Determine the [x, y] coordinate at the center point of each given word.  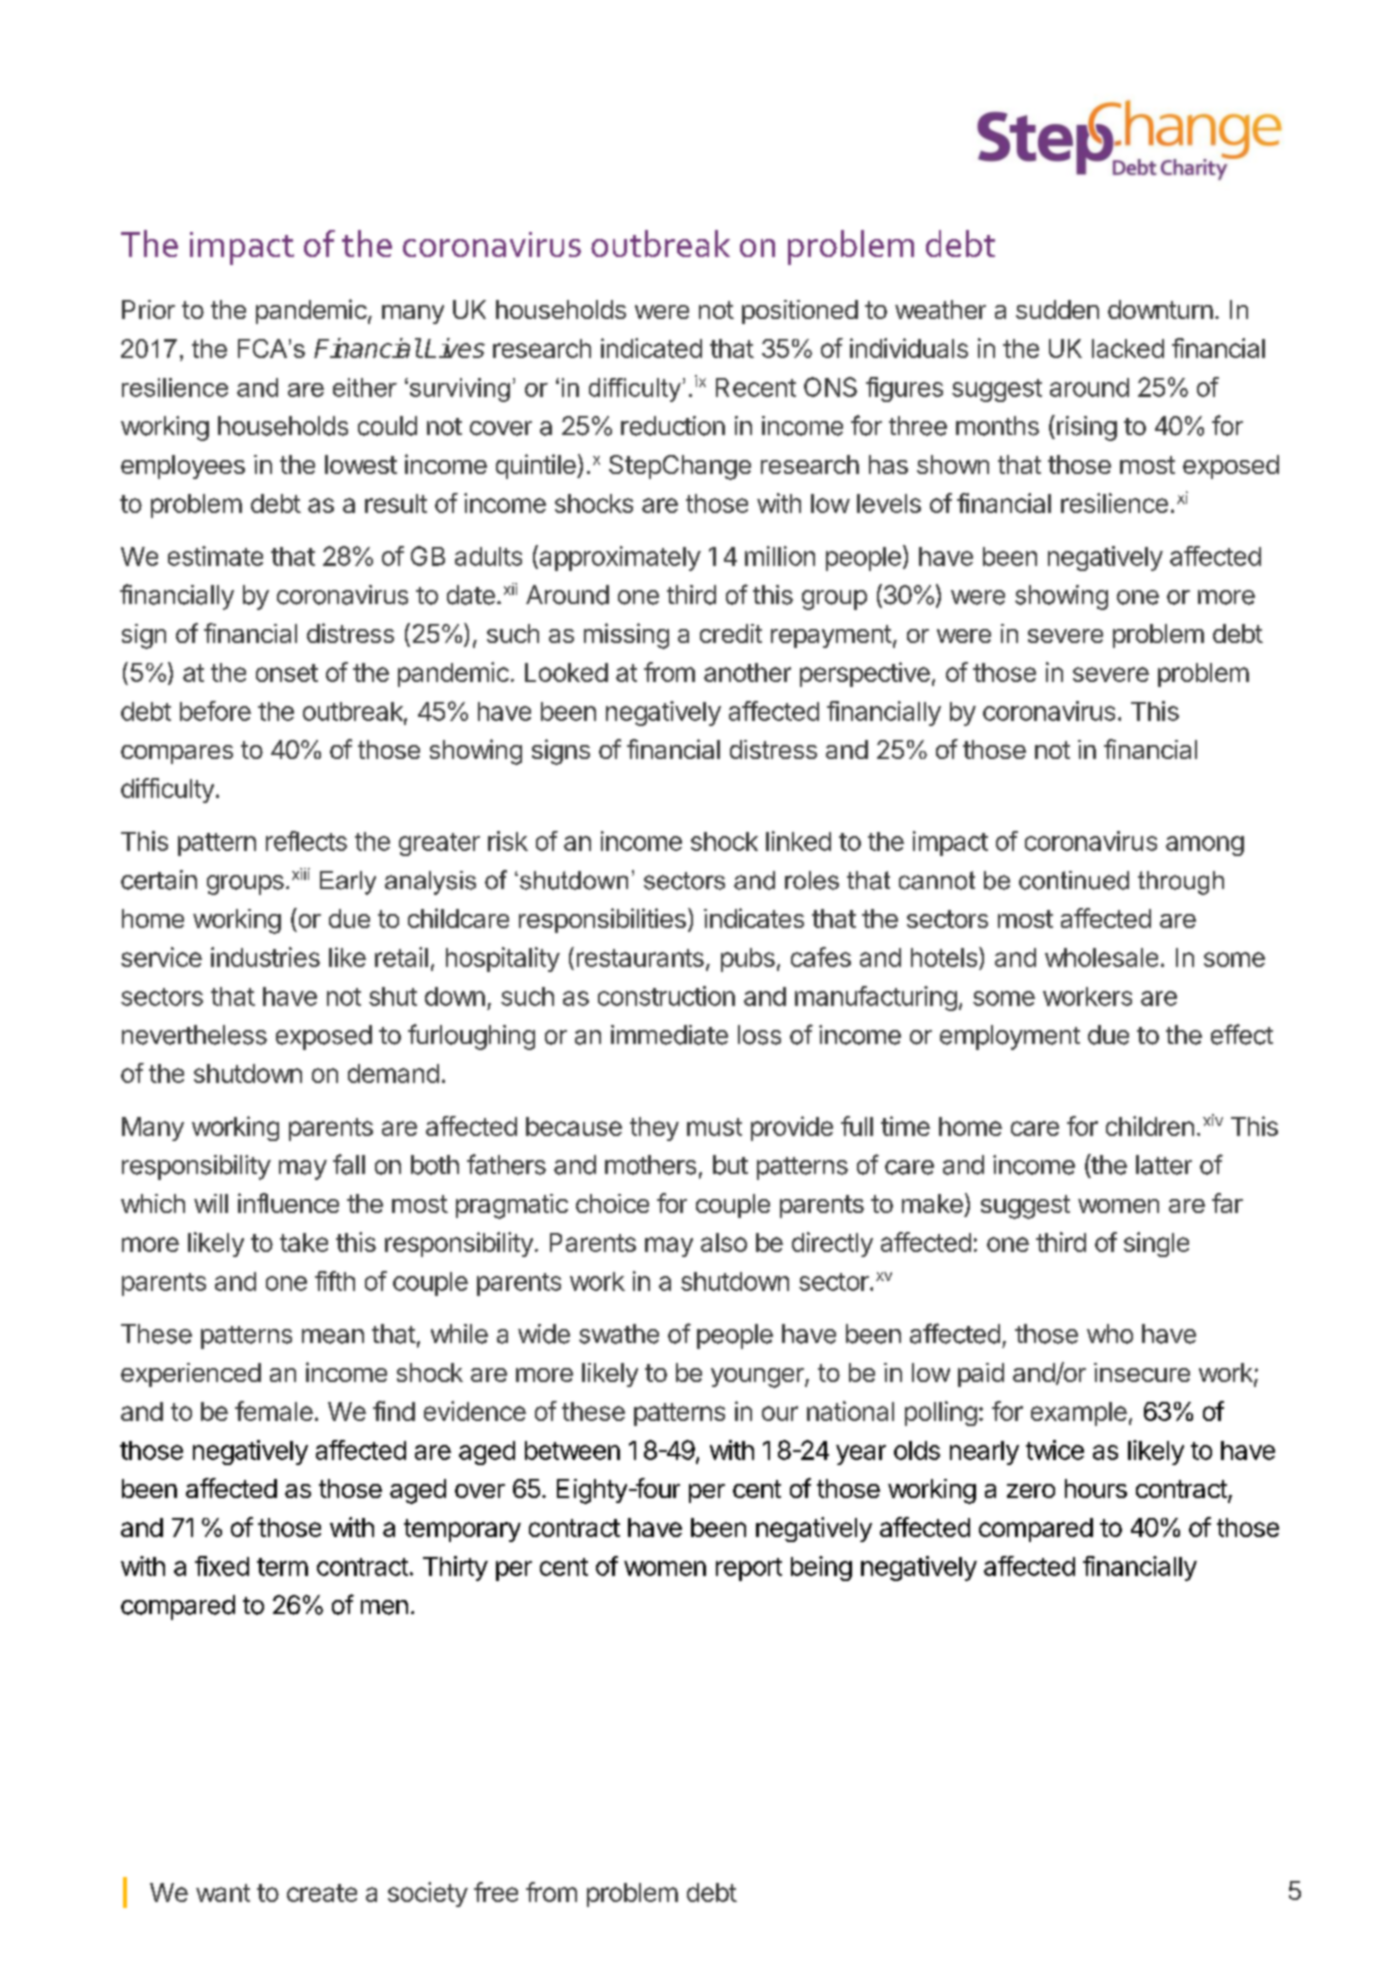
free [496, 1892]
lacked [1128, 348]
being [821, 1568]
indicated [651, 348]
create [322, 1893]
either [365, 387]
